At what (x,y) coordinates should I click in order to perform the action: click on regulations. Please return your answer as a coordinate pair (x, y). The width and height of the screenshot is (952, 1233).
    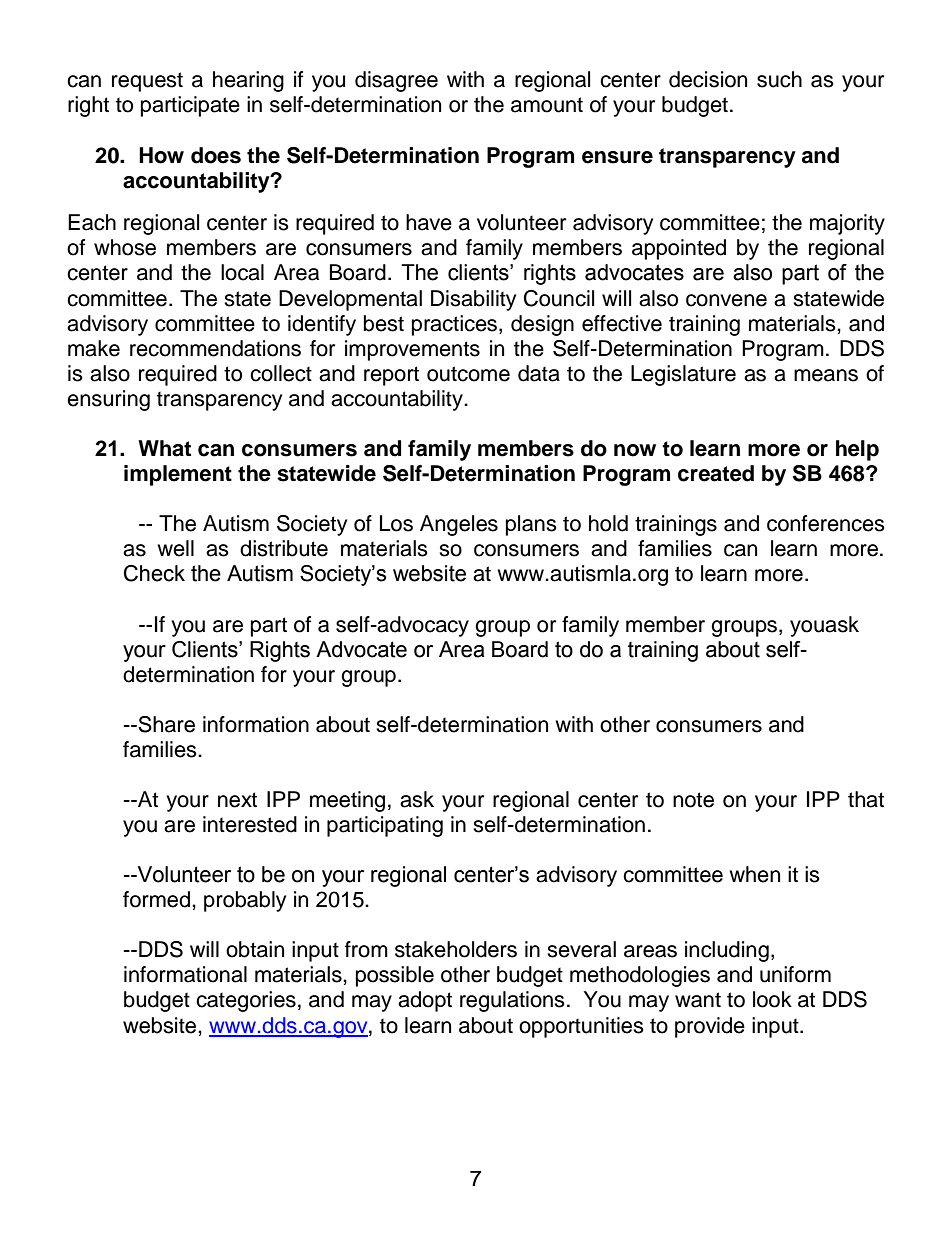
    Looking at the image, I should click on (512, 1001).
